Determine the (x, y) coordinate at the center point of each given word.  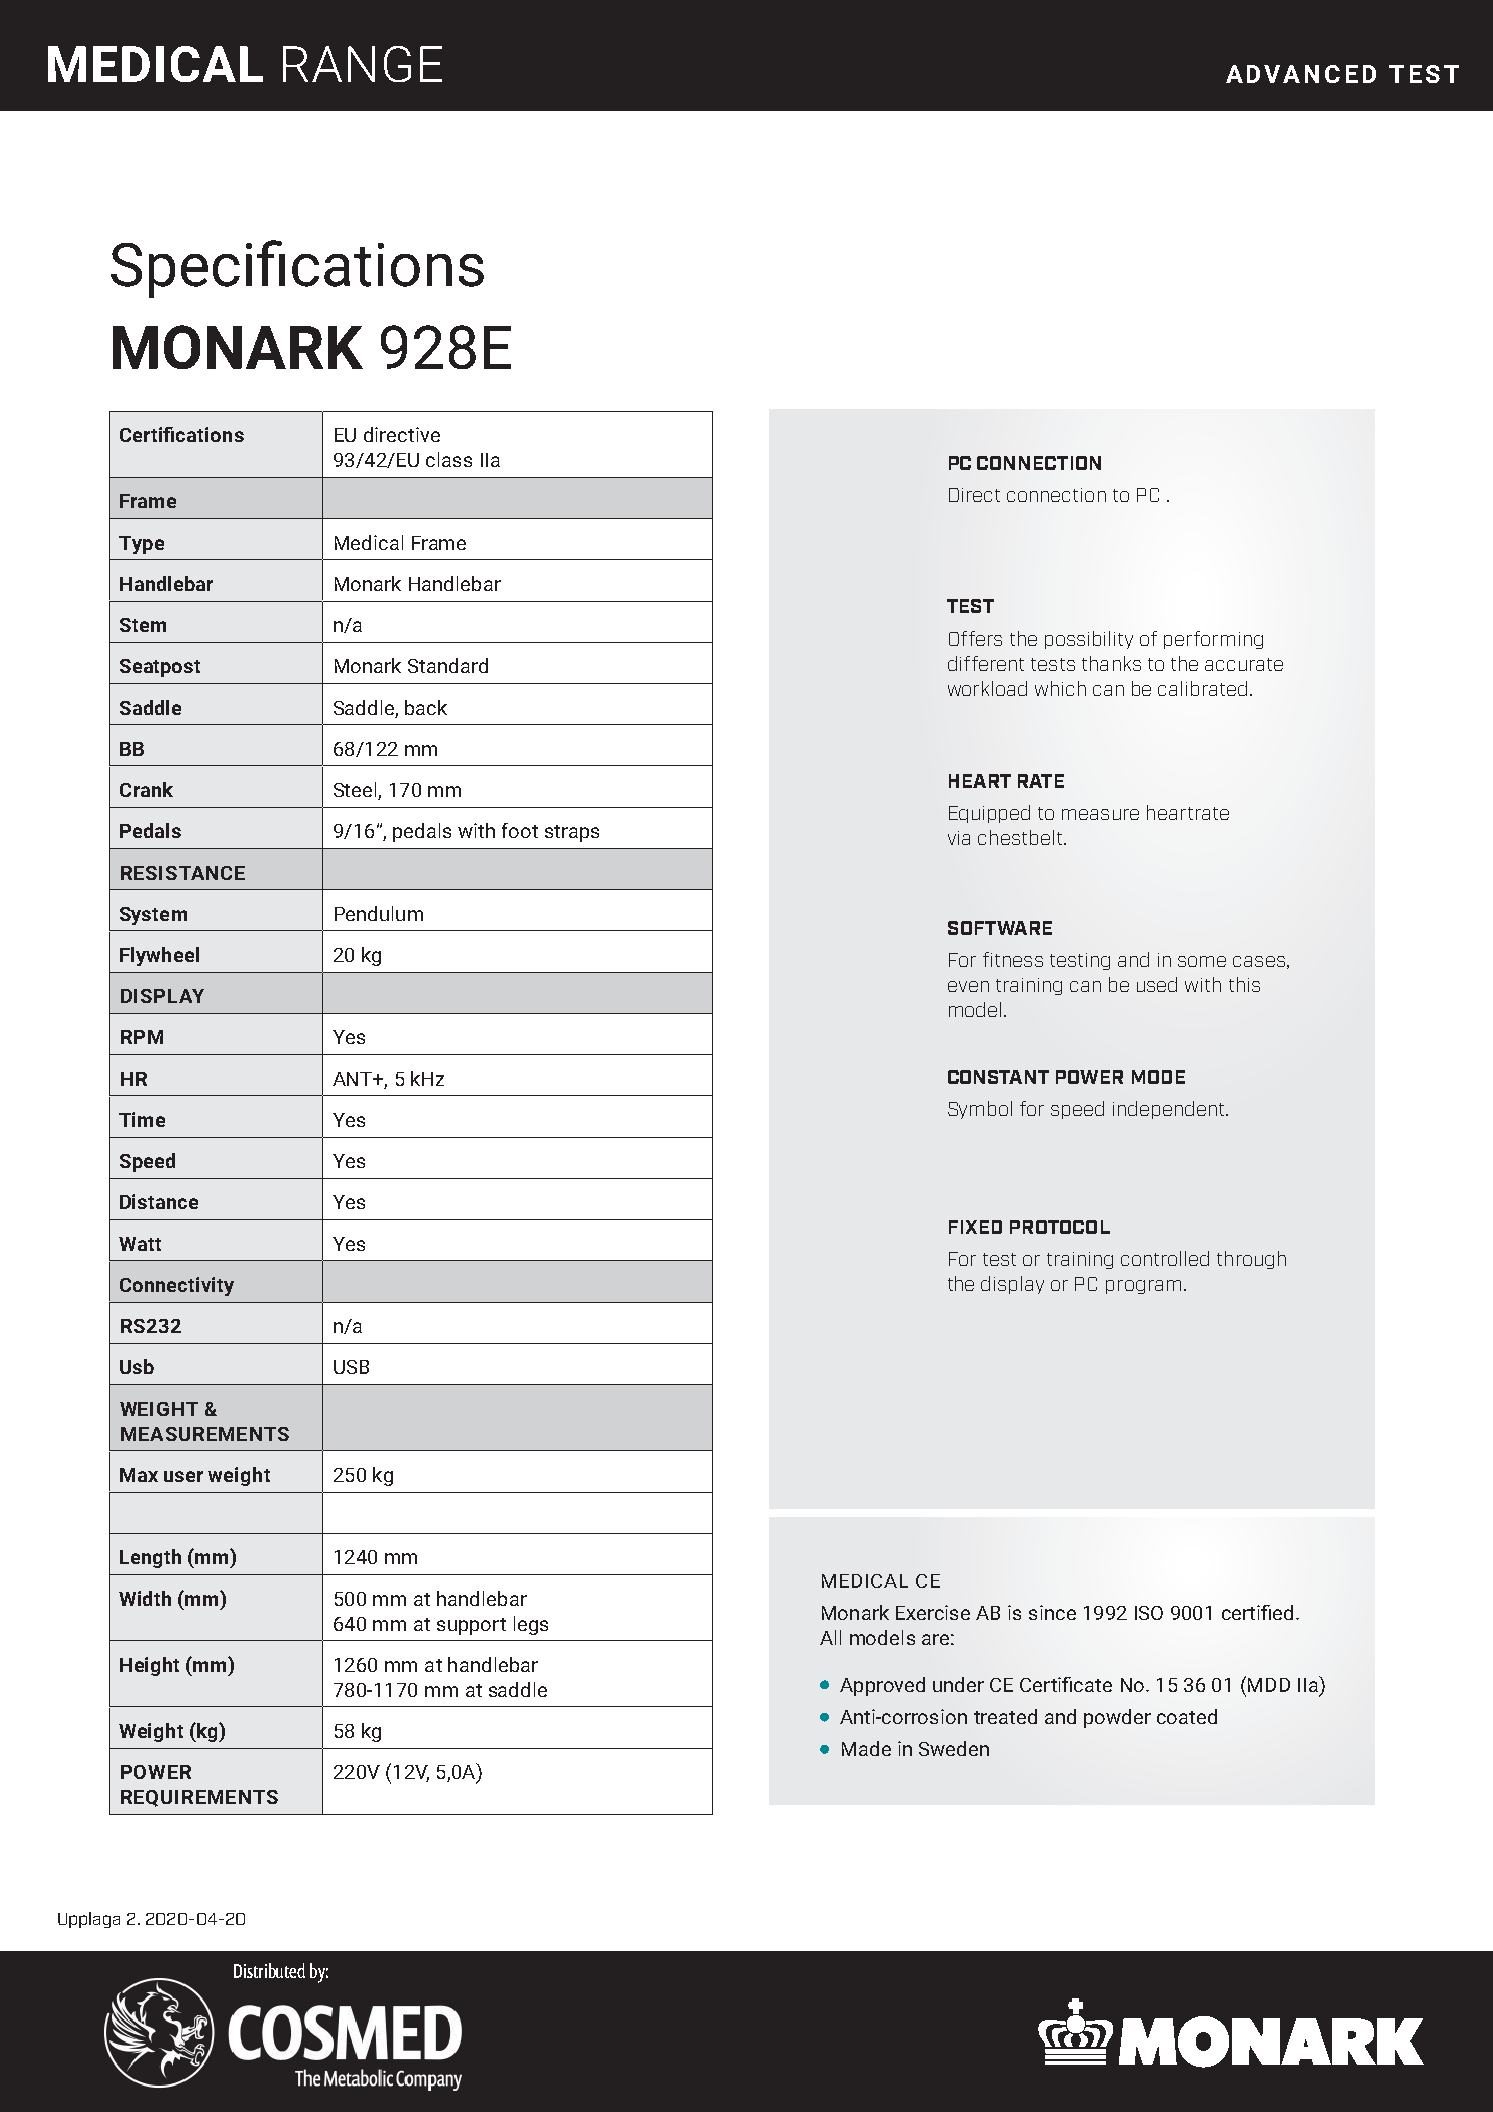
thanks (1111, 663)
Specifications (297, 269)
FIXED (975, 1227)
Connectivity (177, 1286)
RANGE (362, 64)
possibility (1089, 640)
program (1143, 1287)
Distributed (269, 1970)
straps (572, 833)
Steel (356, 791)
